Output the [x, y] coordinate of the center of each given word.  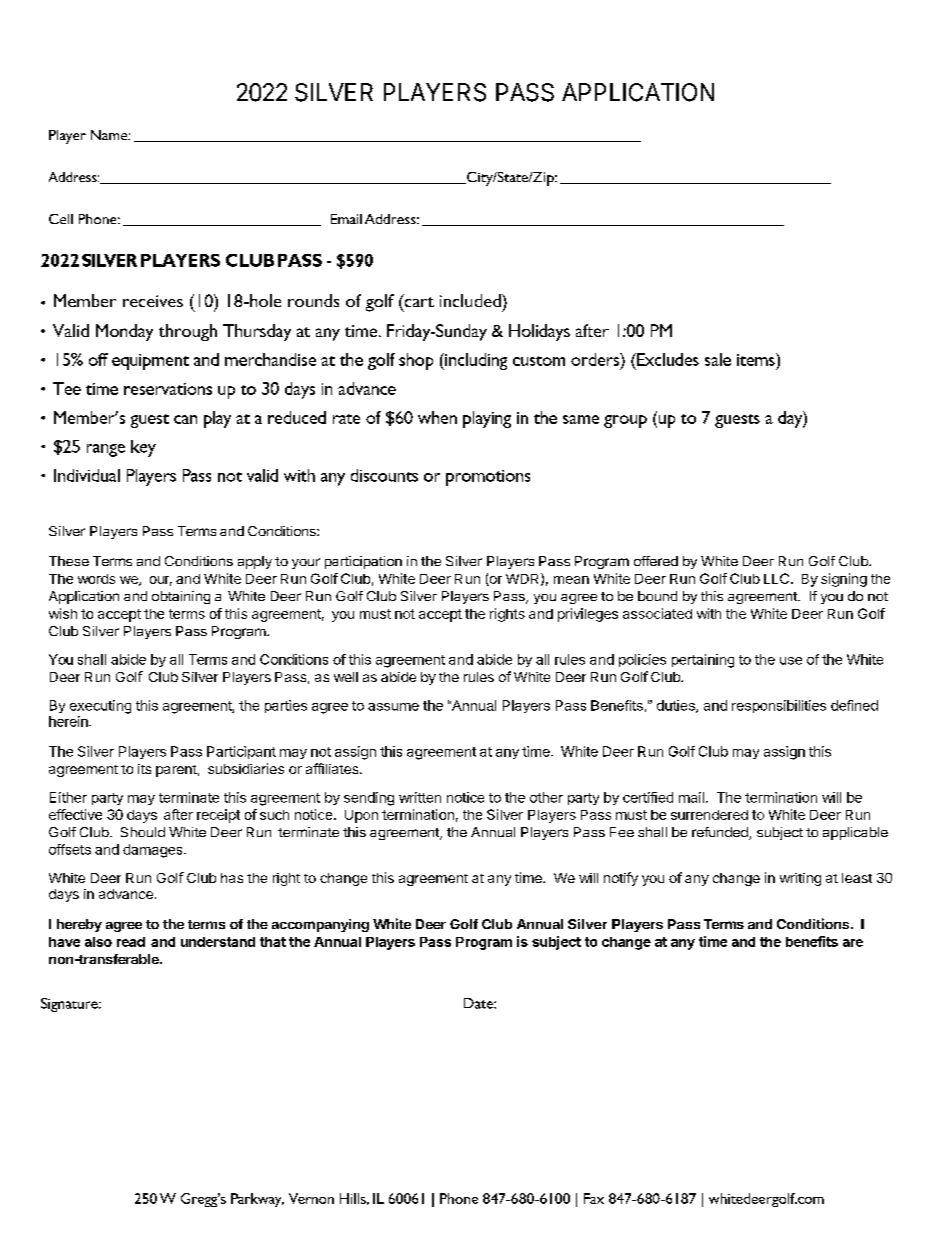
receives [153, 301]
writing [800, 879]
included [471, 300]
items [757, 359]
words [96, 579]
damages [154, 851]
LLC [778, 578]
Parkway [257, 1200]
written [420, 797]
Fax [594, 1198]
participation [363, 562]
